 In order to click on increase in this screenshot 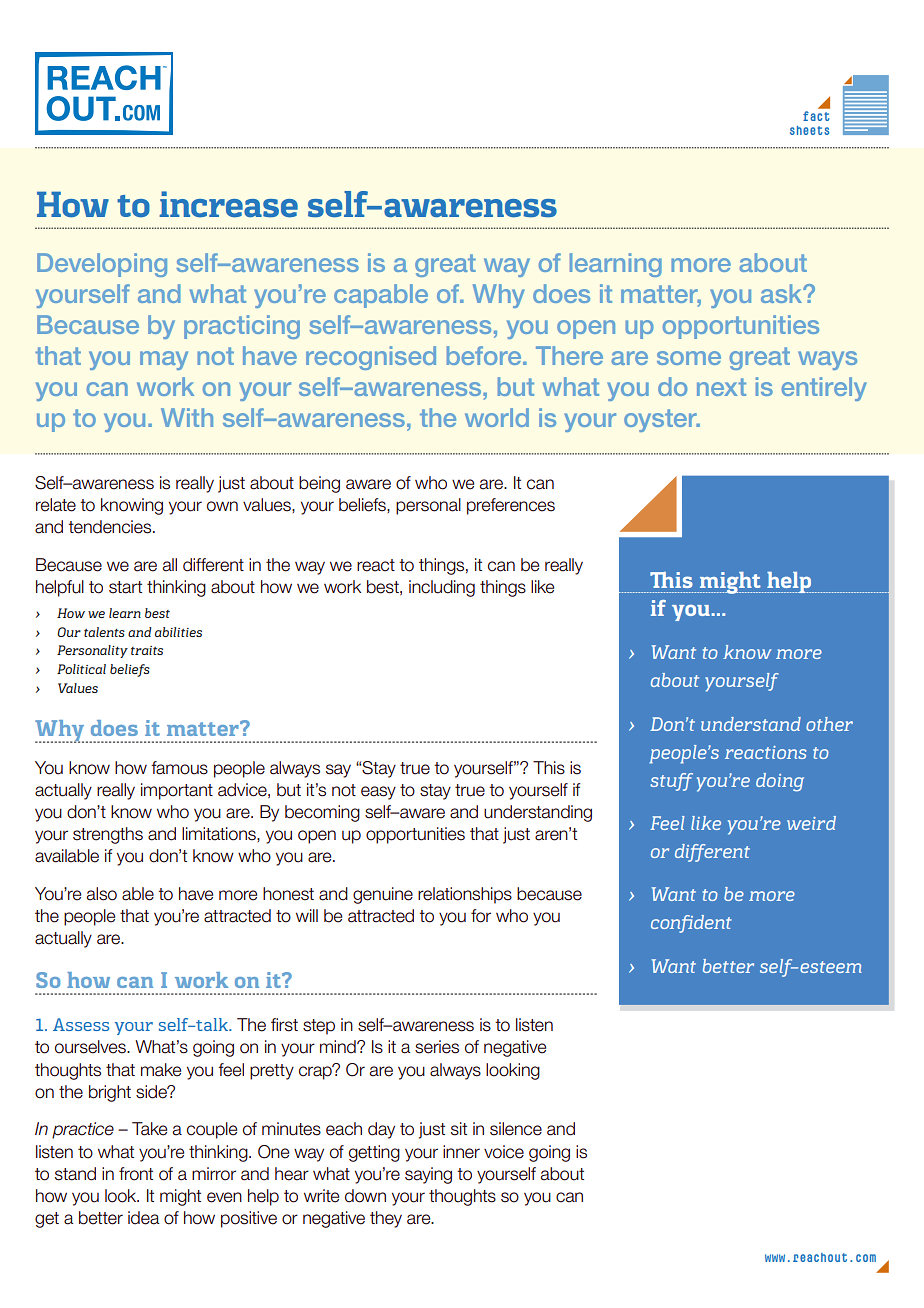, I will do `click(228, 204)`.
